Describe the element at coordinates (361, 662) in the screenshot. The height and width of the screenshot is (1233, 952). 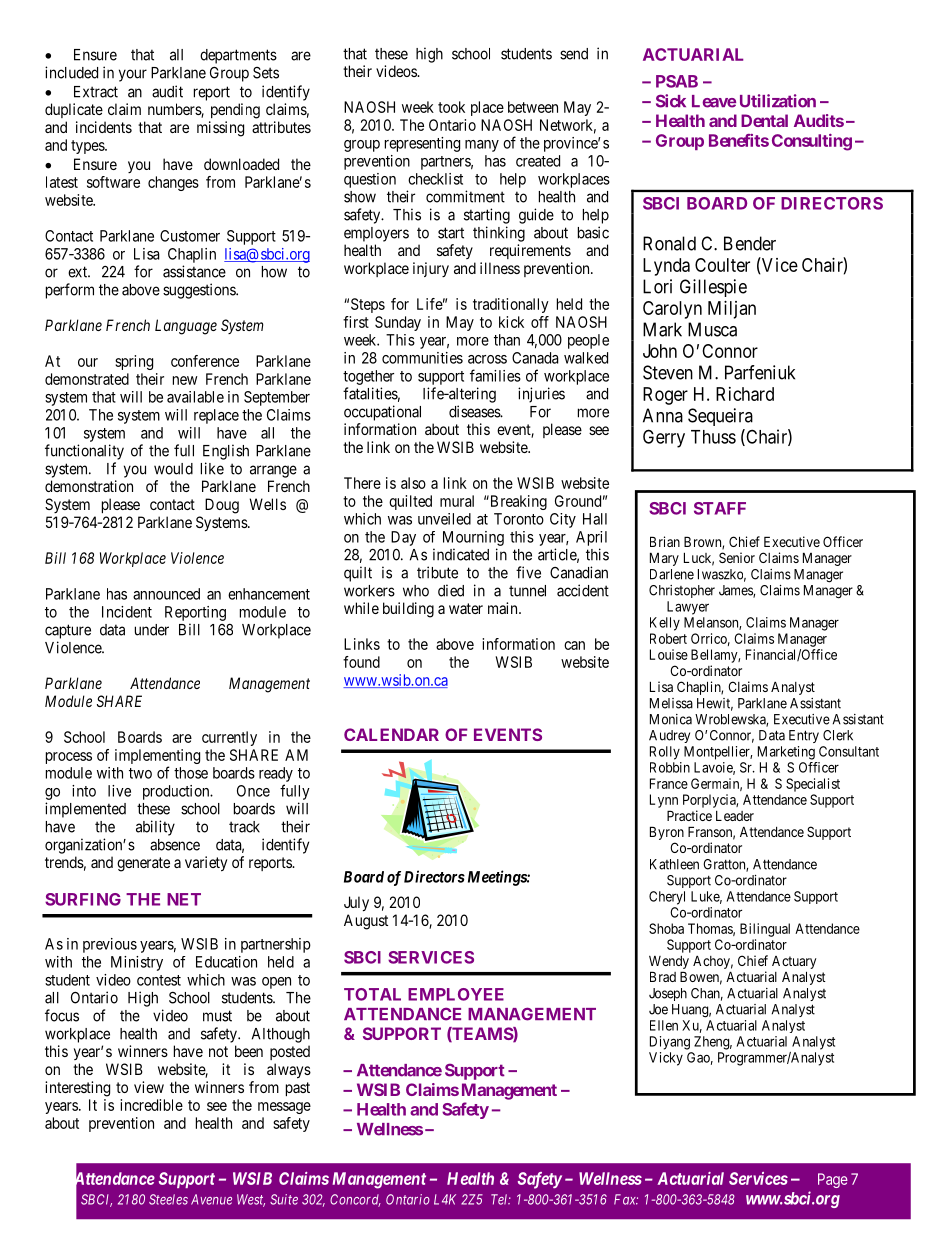
I see `found` at that location.
